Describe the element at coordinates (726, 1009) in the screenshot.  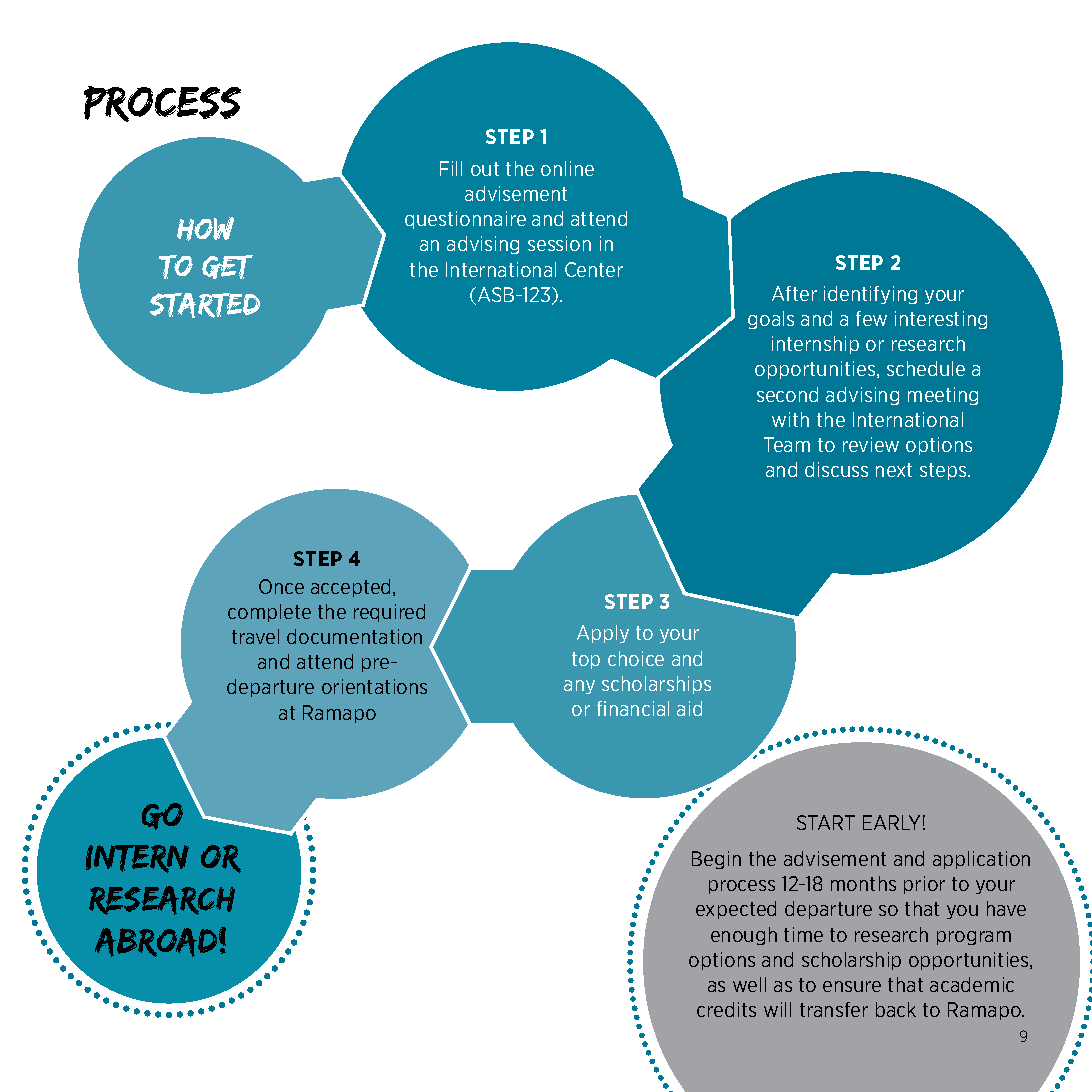
I see `credits` at that location.
